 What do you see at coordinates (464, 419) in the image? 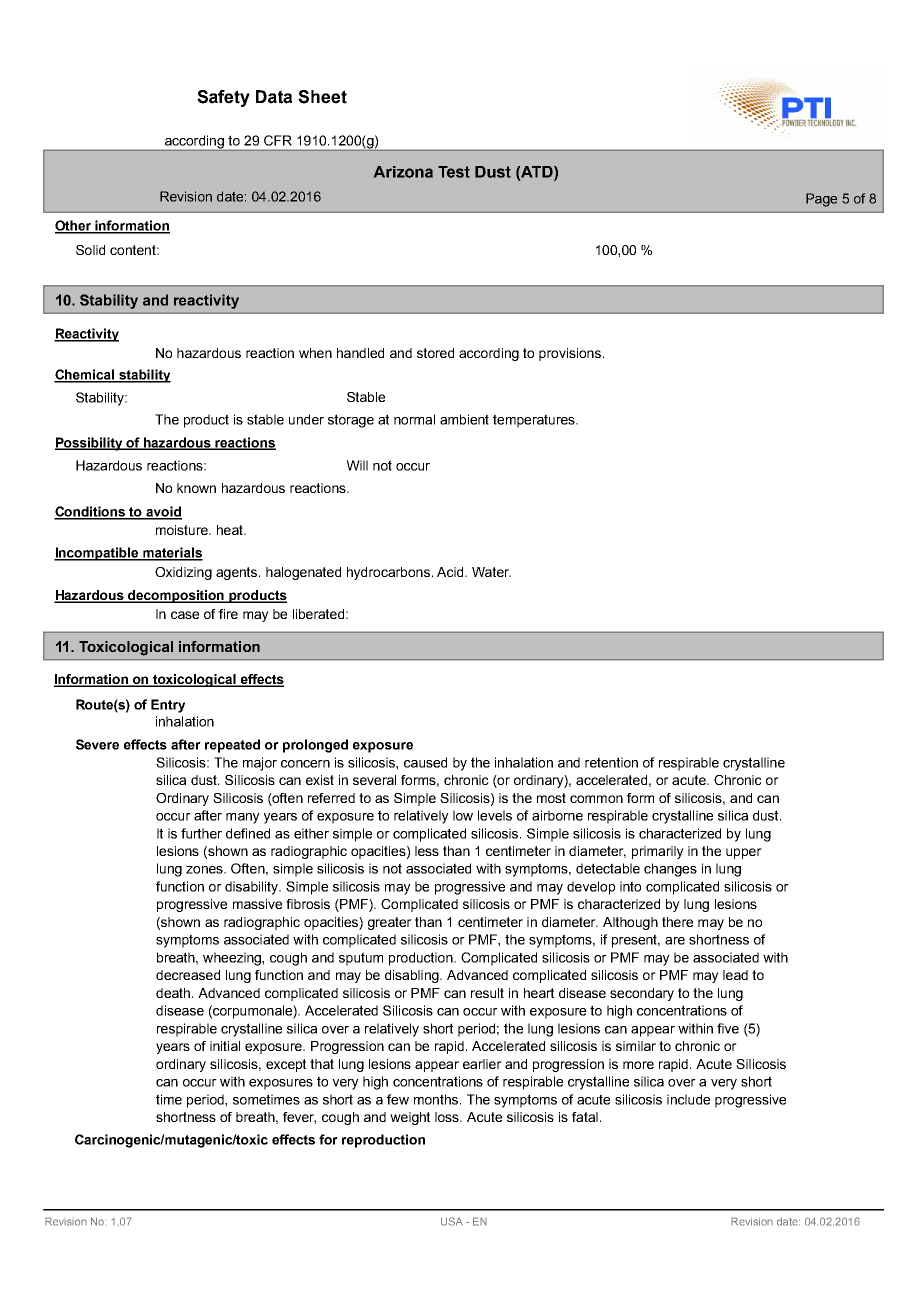
I see `ambient` at bounding box center [464, 419].
